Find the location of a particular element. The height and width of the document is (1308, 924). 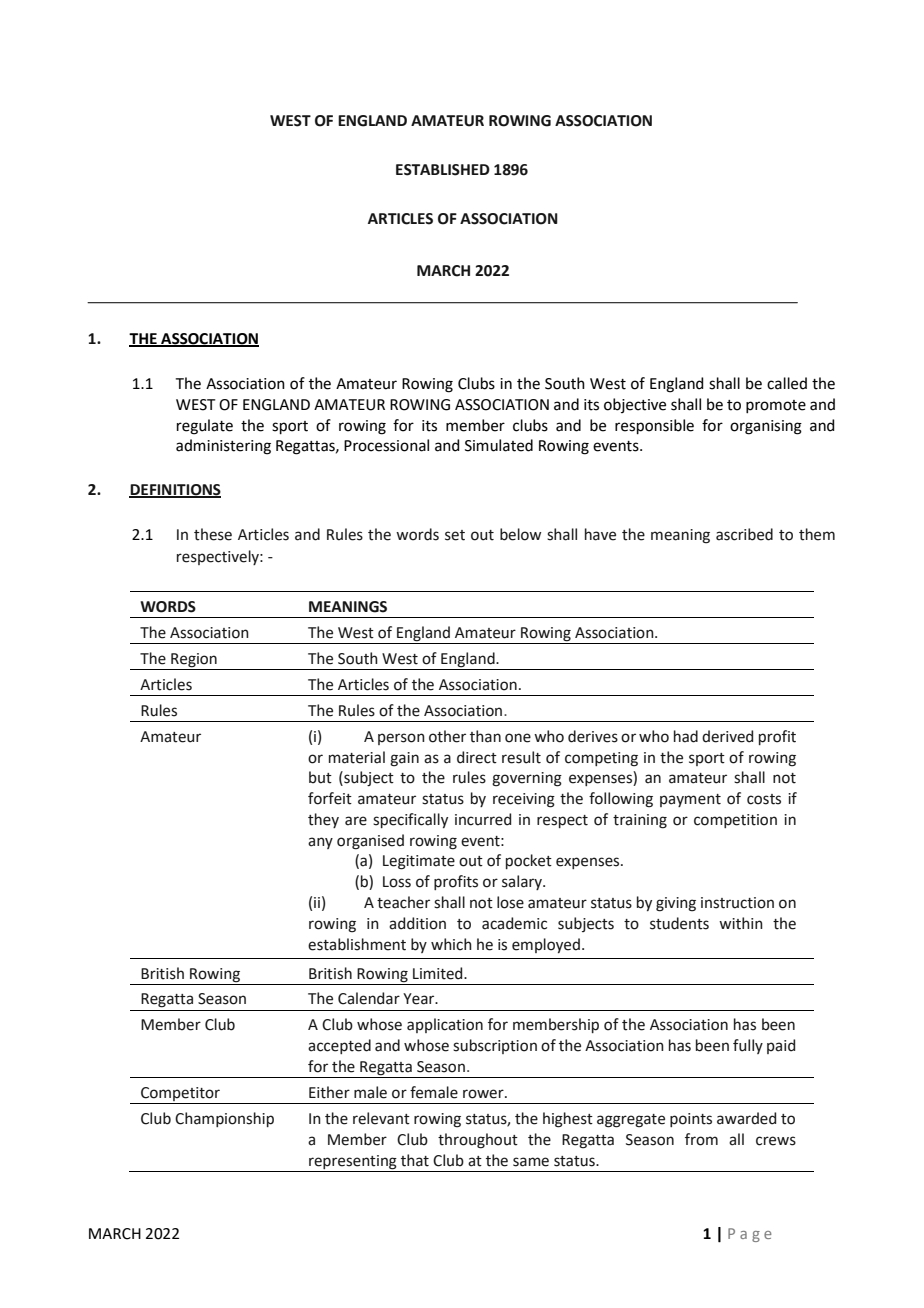

objective is located at coordinates (635, 405).
